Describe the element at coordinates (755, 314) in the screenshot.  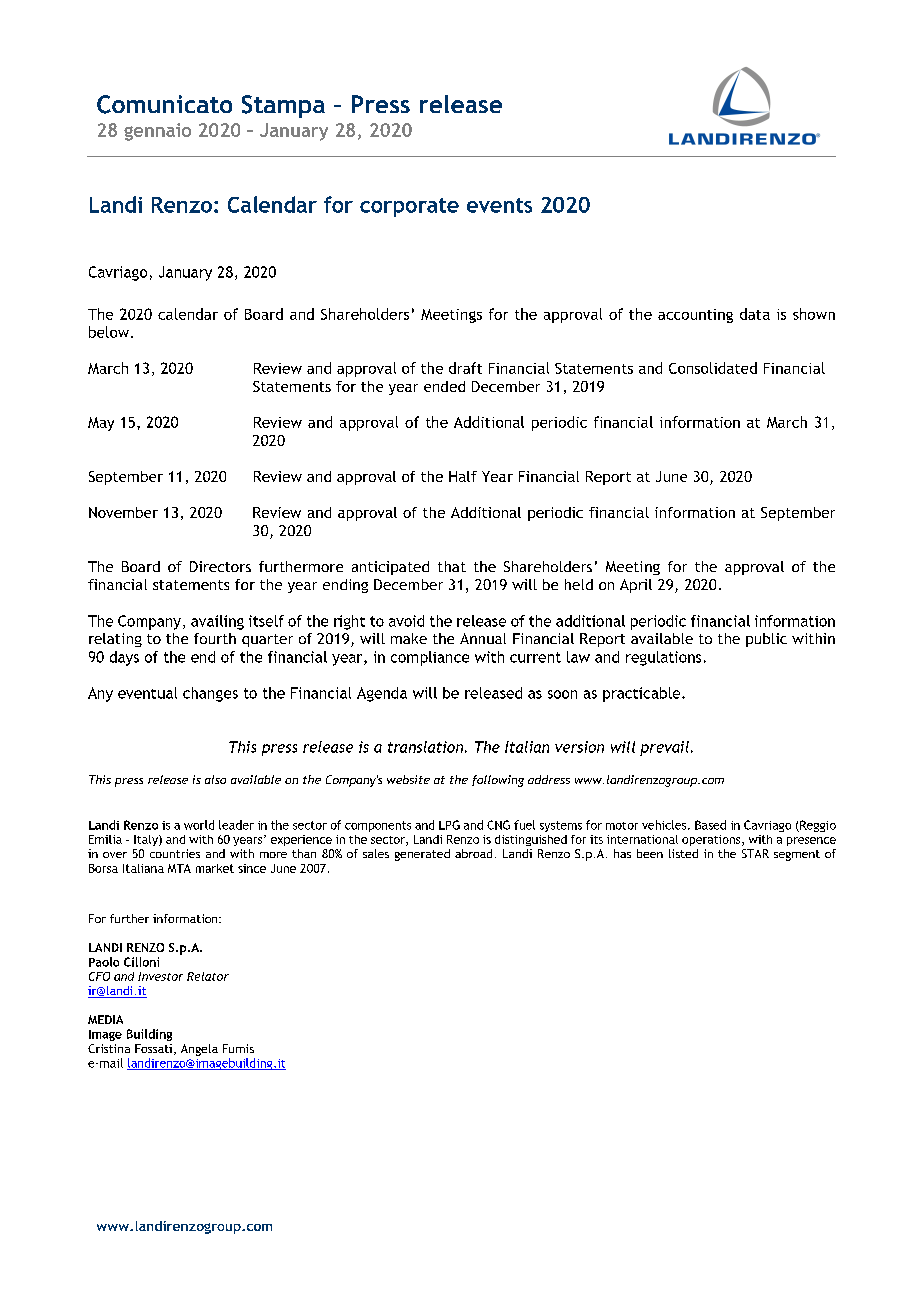
I see `data` at that location.
